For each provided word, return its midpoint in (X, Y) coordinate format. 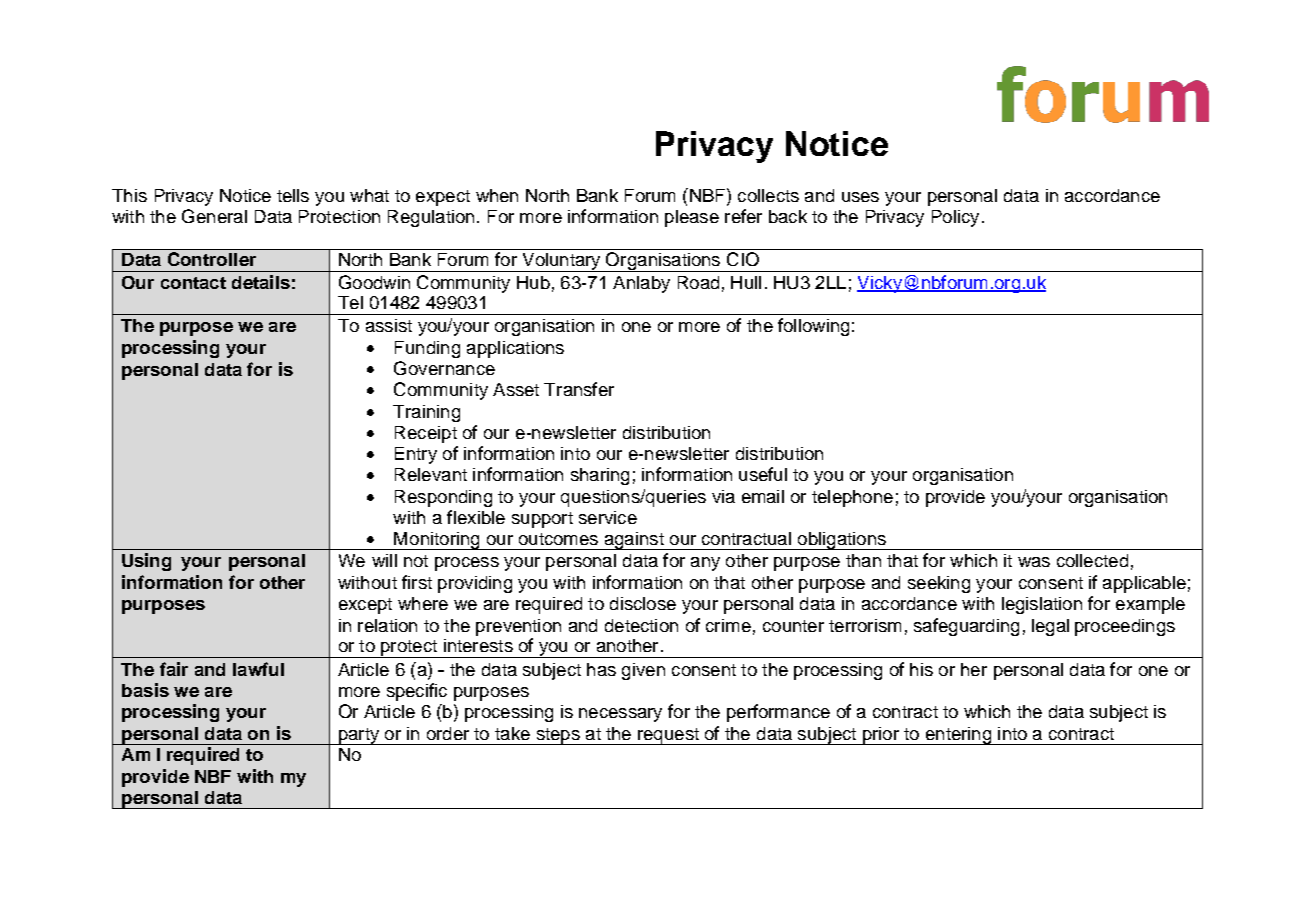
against (634, 541)
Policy (955, 218)
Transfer (579, 389)
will (384, 560)
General (214, 216)
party (358, 736)
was (1034, 562)
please (692, 218)
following (813, 327)
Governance (444, 368)
